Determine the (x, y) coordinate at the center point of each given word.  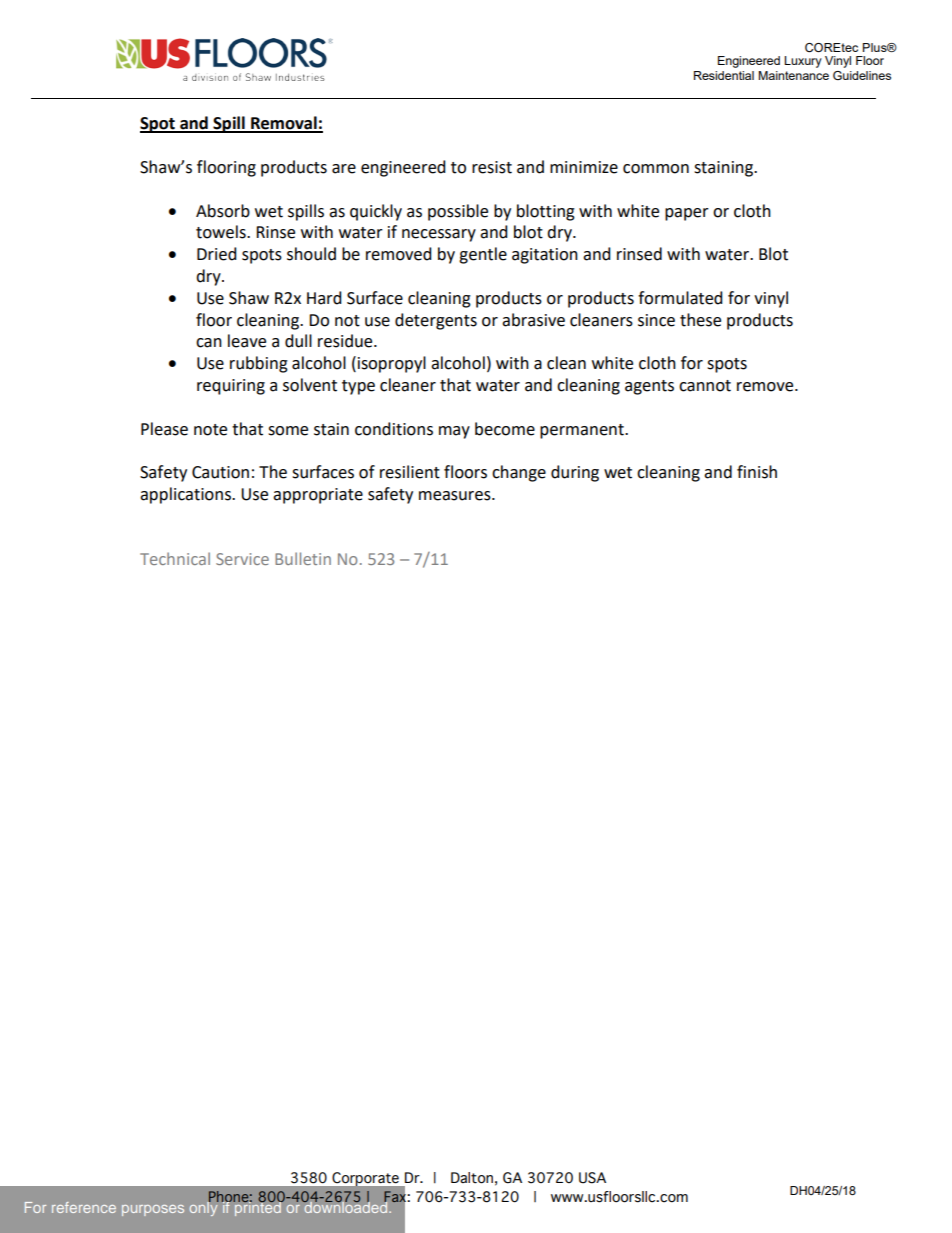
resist (492, 167)
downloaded (346, 1206)
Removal (284, 124)
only (204, 1207)
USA (592, 1178)
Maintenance (793, 75)
